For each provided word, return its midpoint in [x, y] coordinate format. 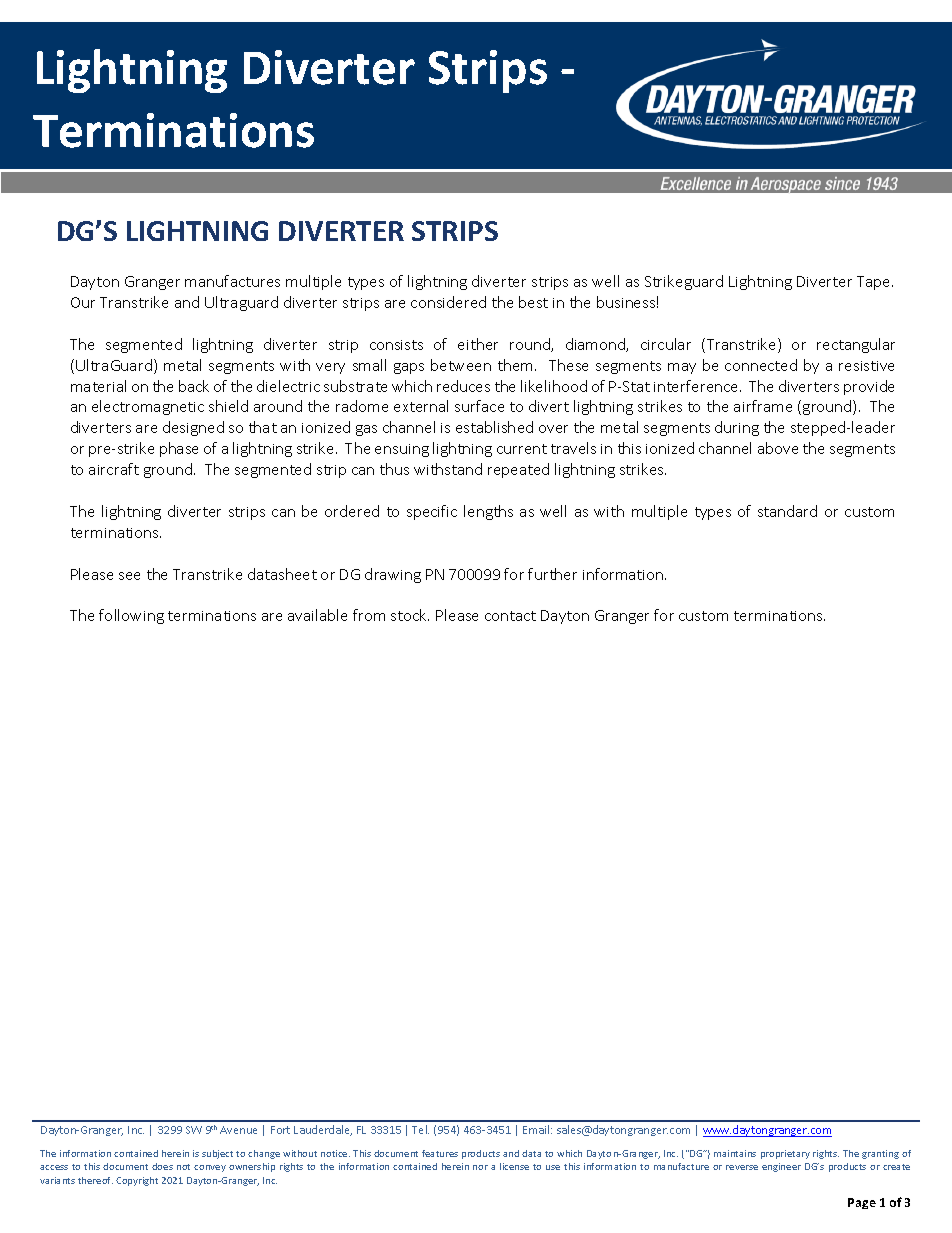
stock [410, 615]
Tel [420, 1129]
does [162, 1166]
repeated [518, 470]
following [131, 616]
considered [448, 302]
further [552, 574]
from [369, 615]
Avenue [238, 1130]
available [317, 615]
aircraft [114, 469]
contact [510, 616]
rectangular [856, 345]
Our [83, 302]
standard [787, 511]
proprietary [785, 1154]
